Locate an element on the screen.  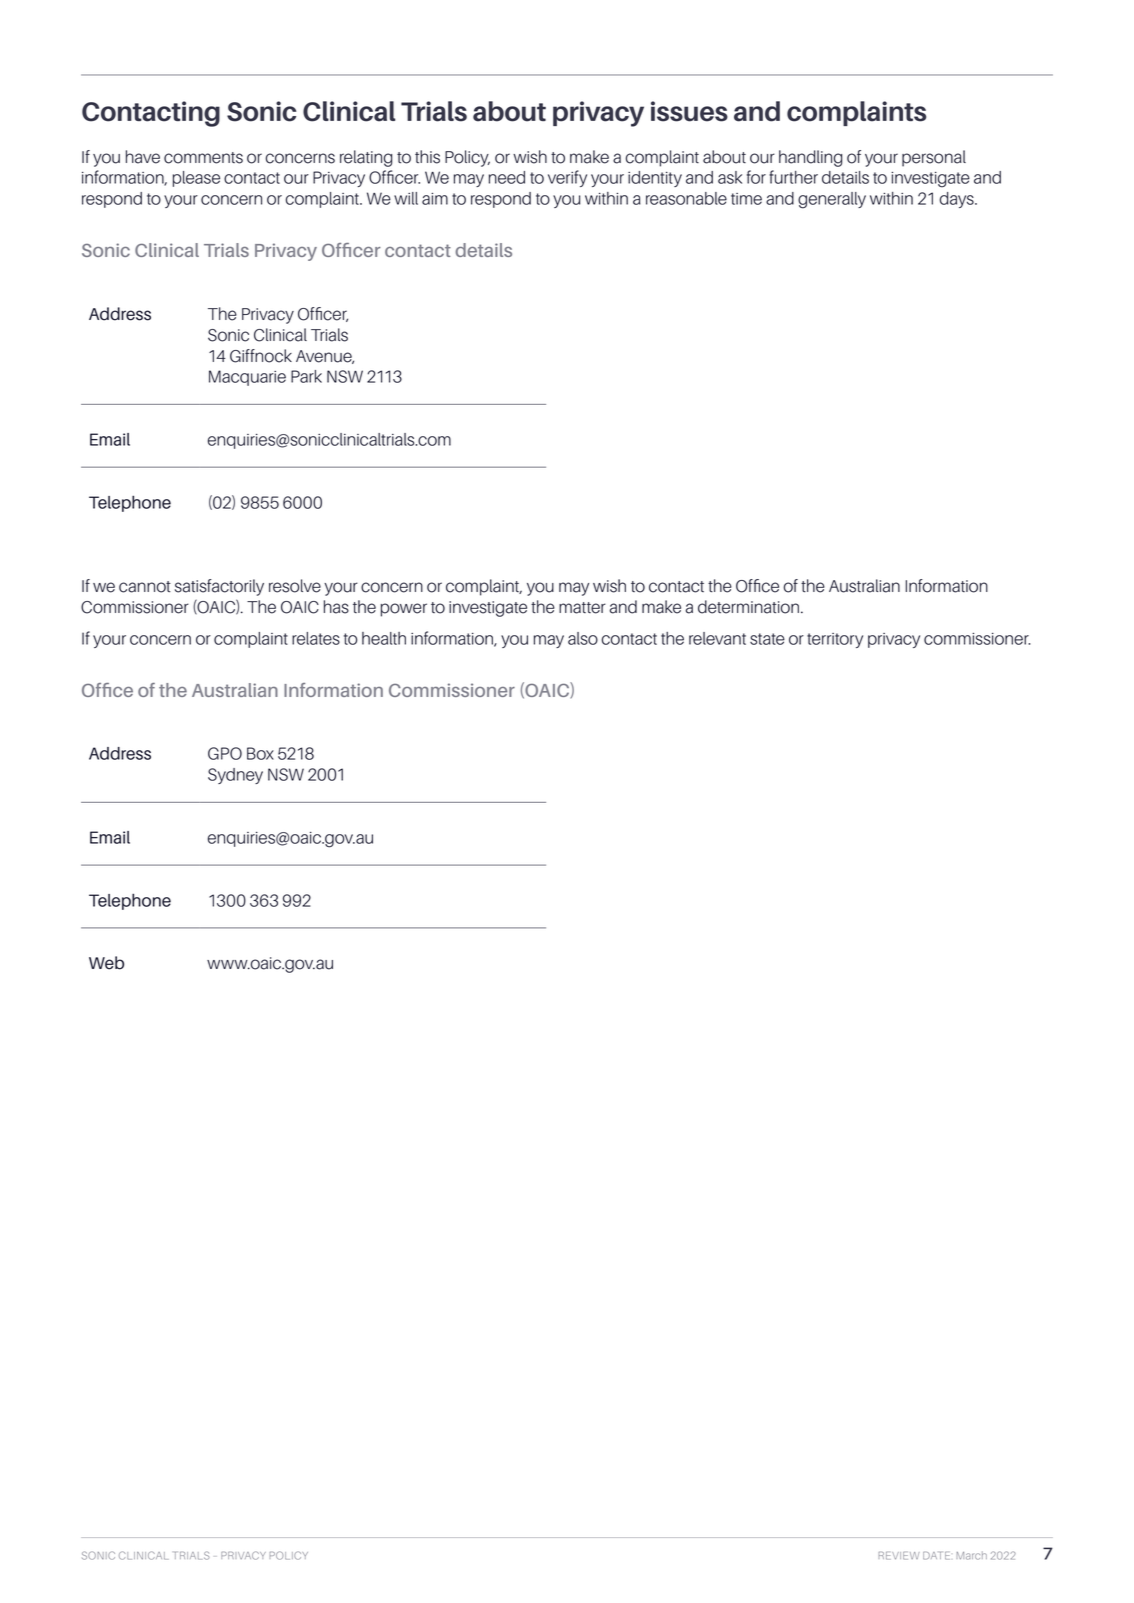
matter is located at coordinates (582, 608).
